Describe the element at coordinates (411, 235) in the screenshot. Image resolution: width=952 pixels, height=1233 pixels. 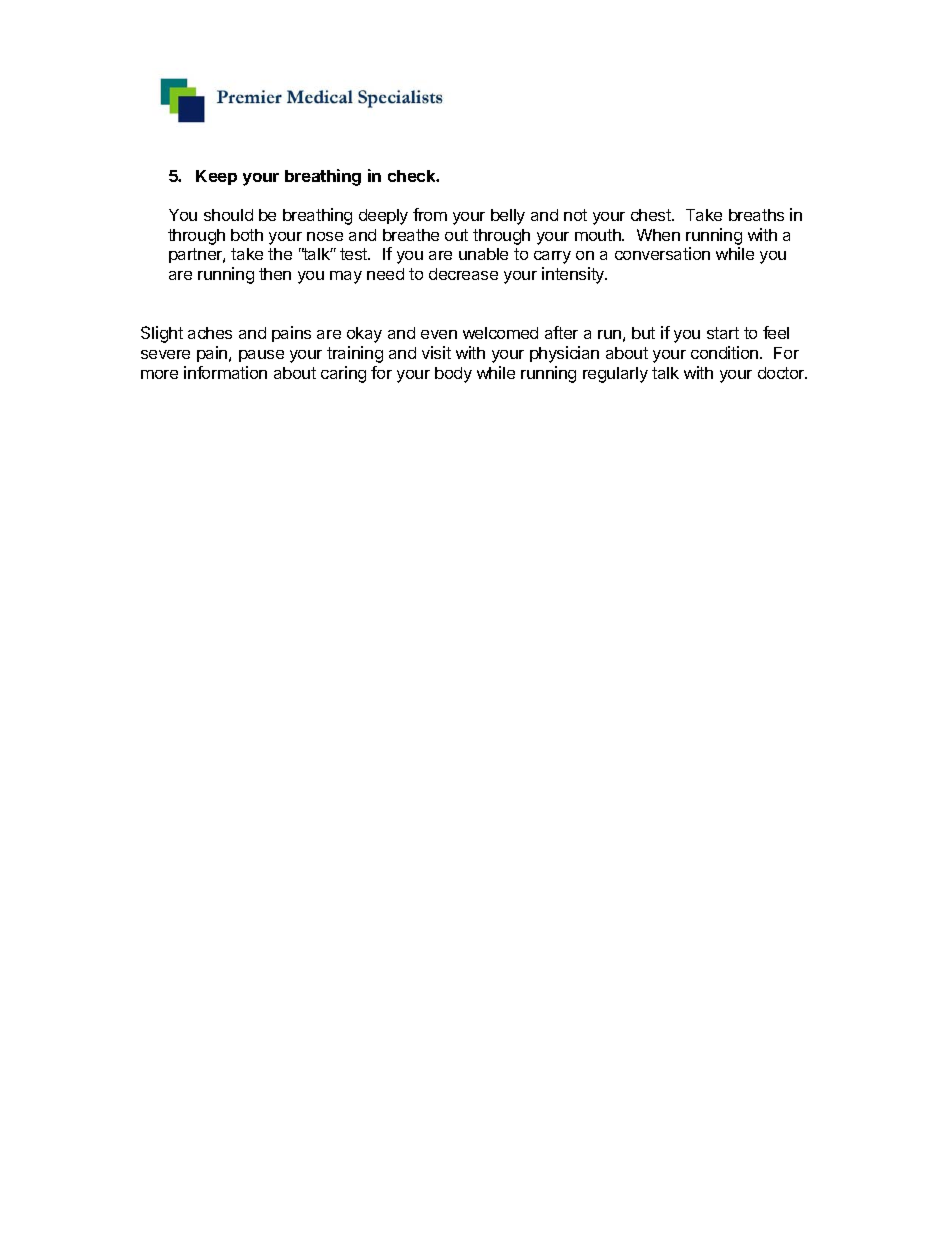
I see `breathe` at that location.
